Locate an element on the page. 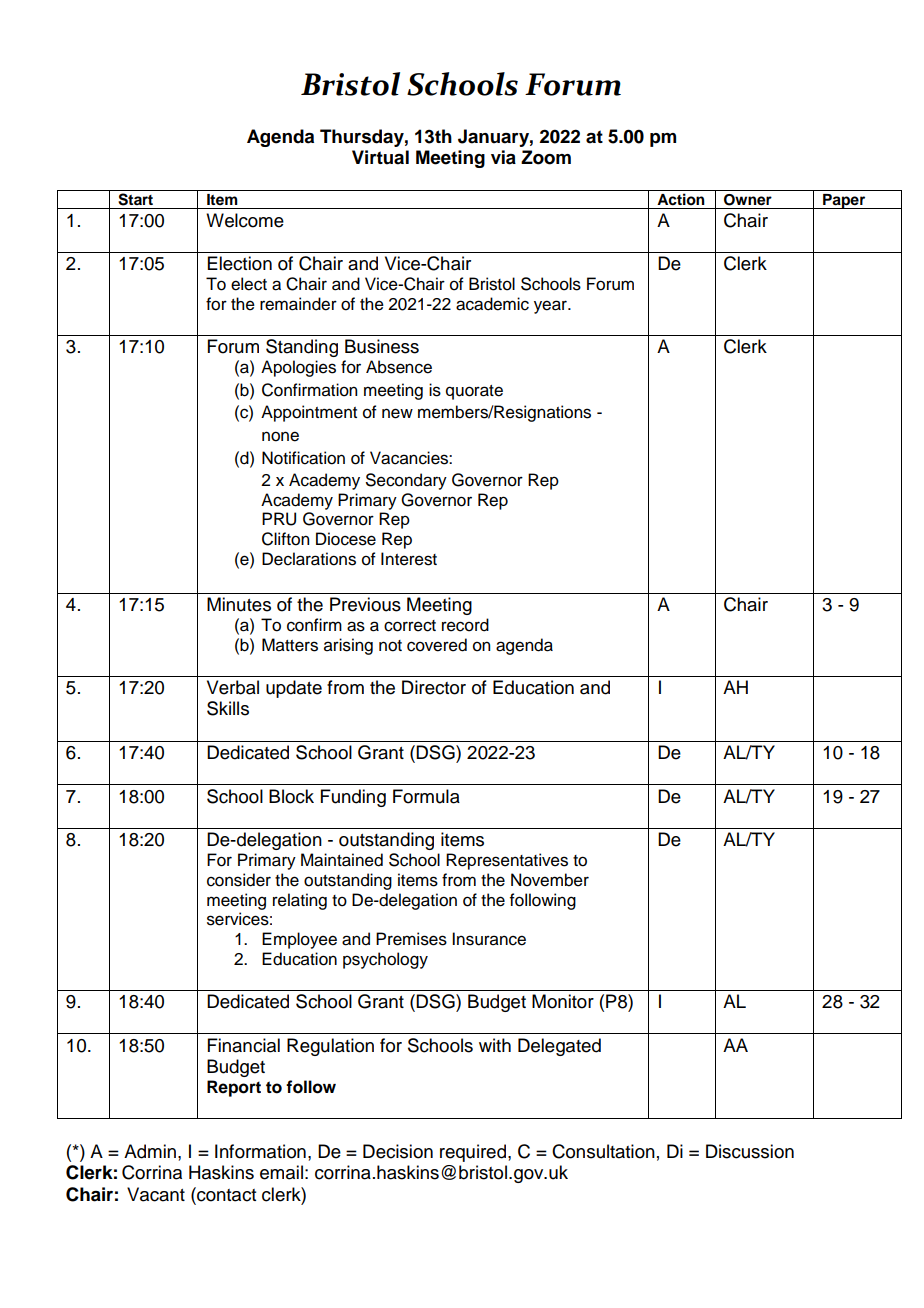 This page has height=1308, width=924. November is located at coordinates (550, 880).
